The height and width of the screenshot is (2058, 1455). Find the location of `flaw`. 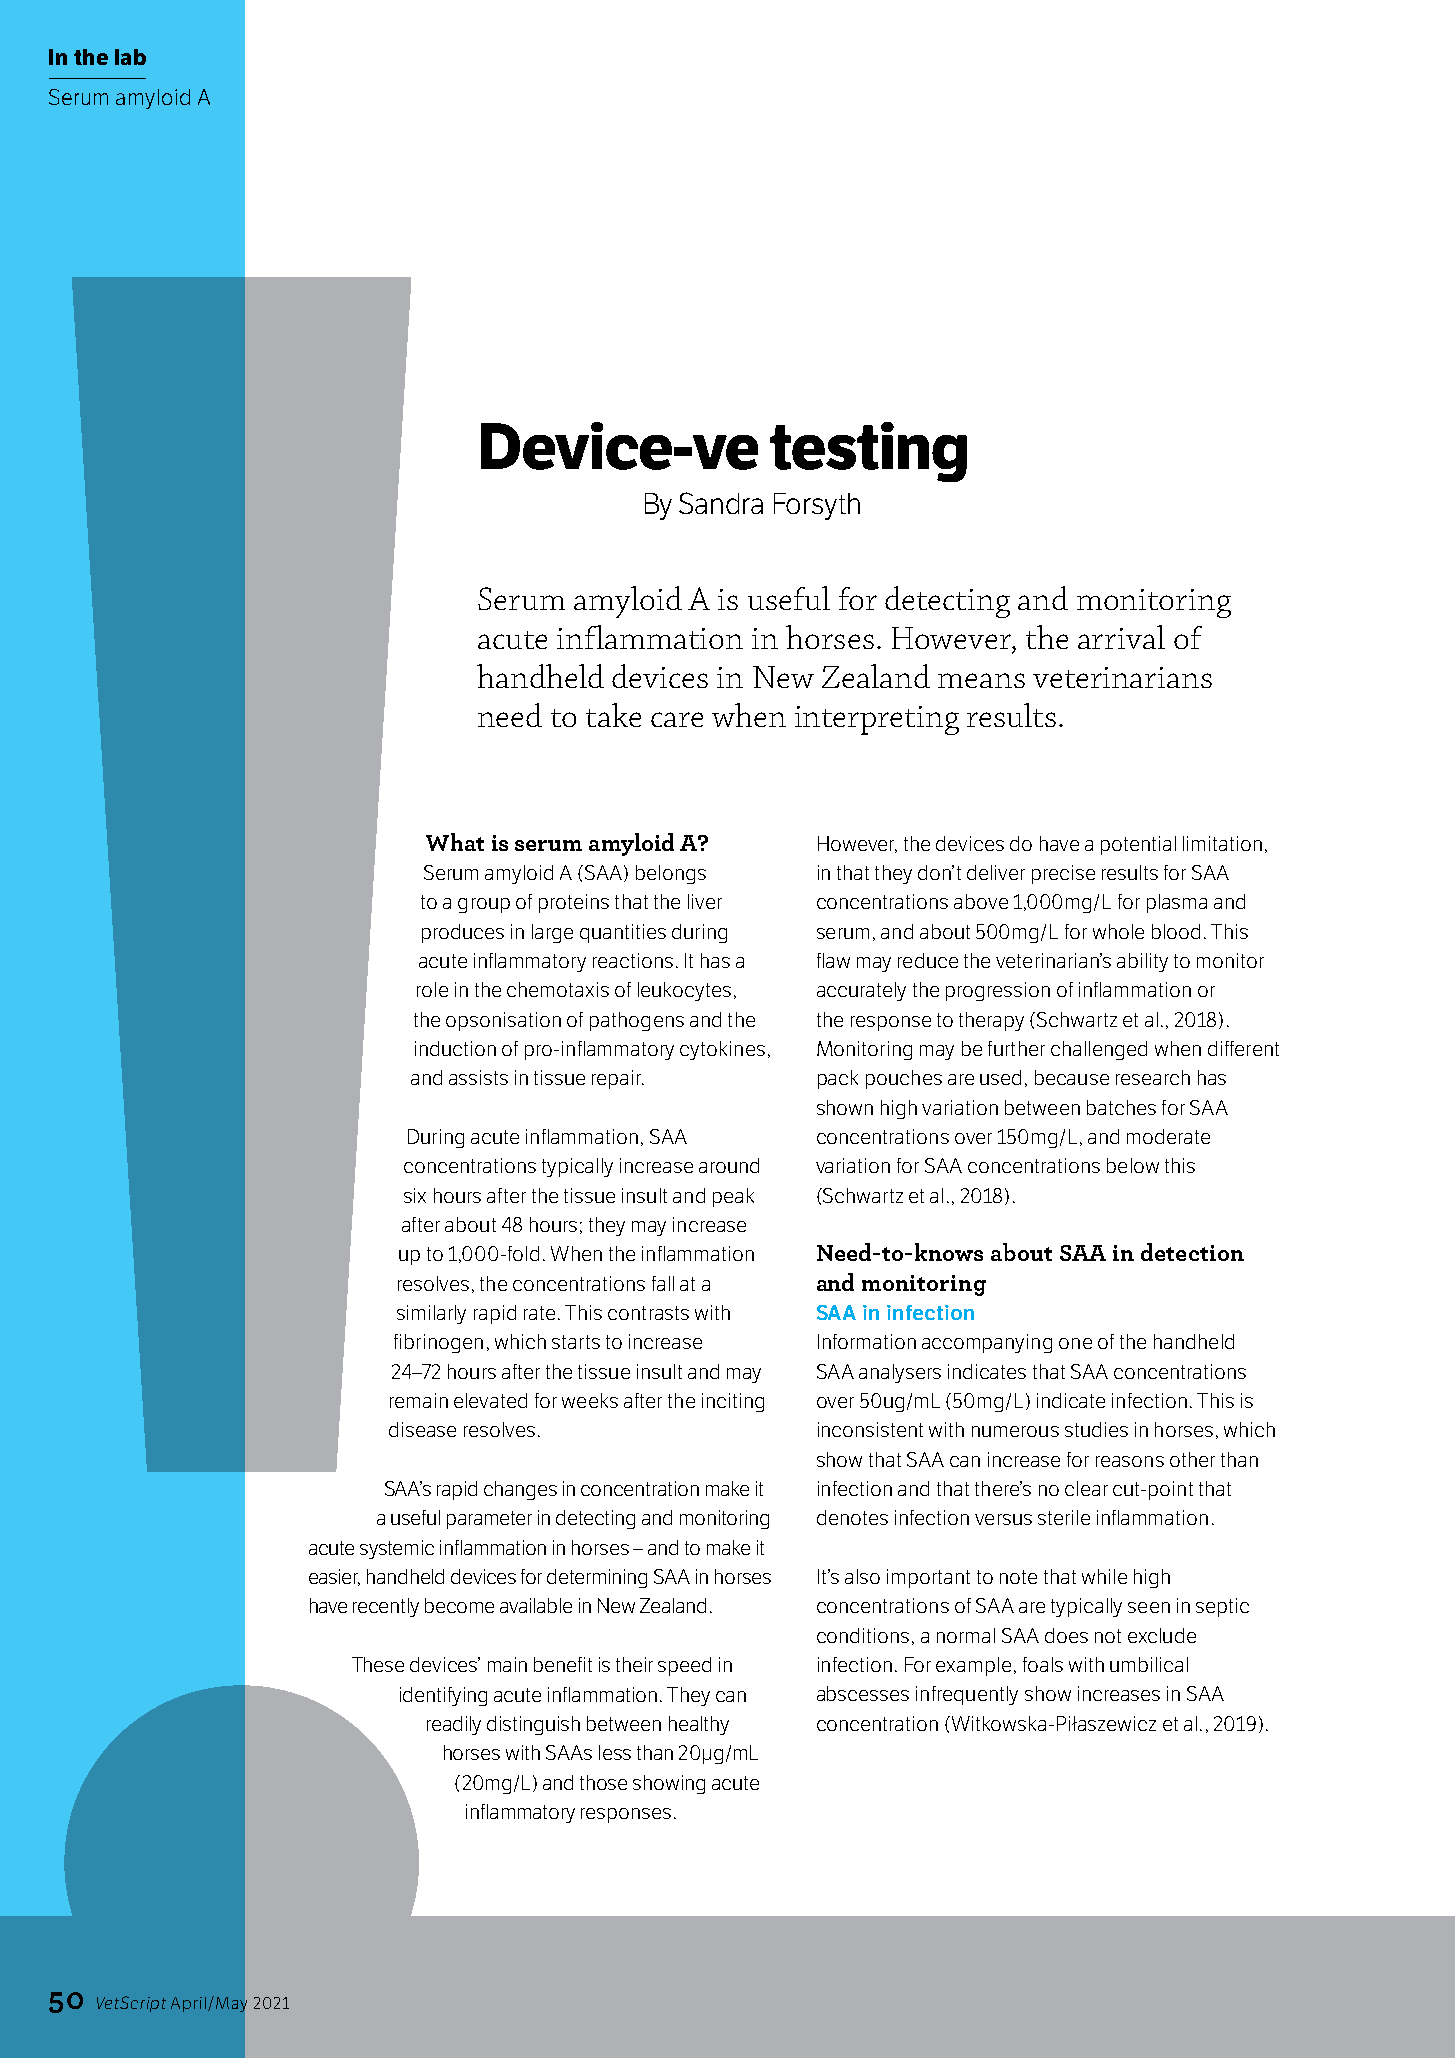

flaw is located at coordinates (833, 960).
